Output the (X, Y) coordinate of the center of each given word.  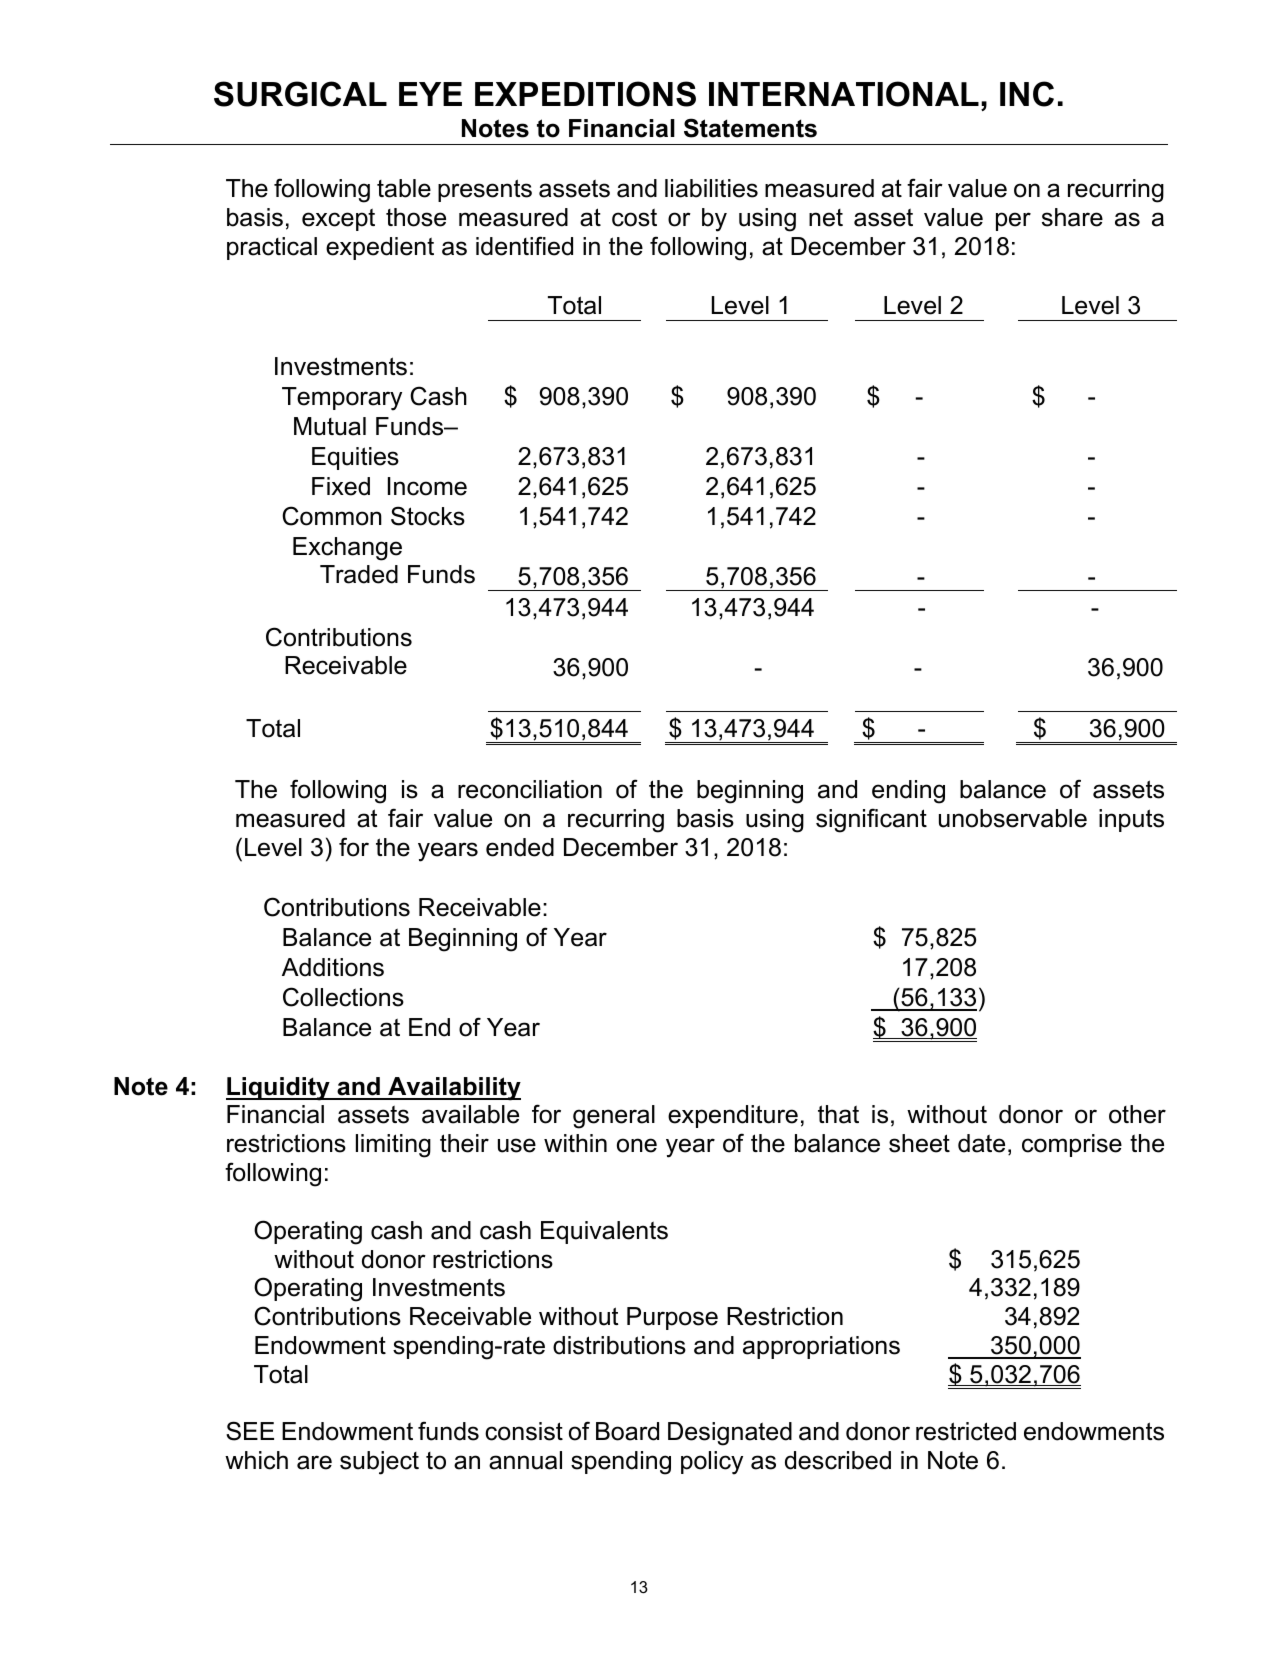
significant (871, 820)
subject (379, 1463)
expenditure (733, 1116)
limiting (393, 1146)
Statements (750, 128)
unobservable (1013, 818)
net (826, 218)
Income (427, 486)
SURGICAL (300, 94)
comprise (1072, 1145)
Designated (730, 1434)
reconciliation (530, 789)
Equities (355, 458)
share (1072, 217)
